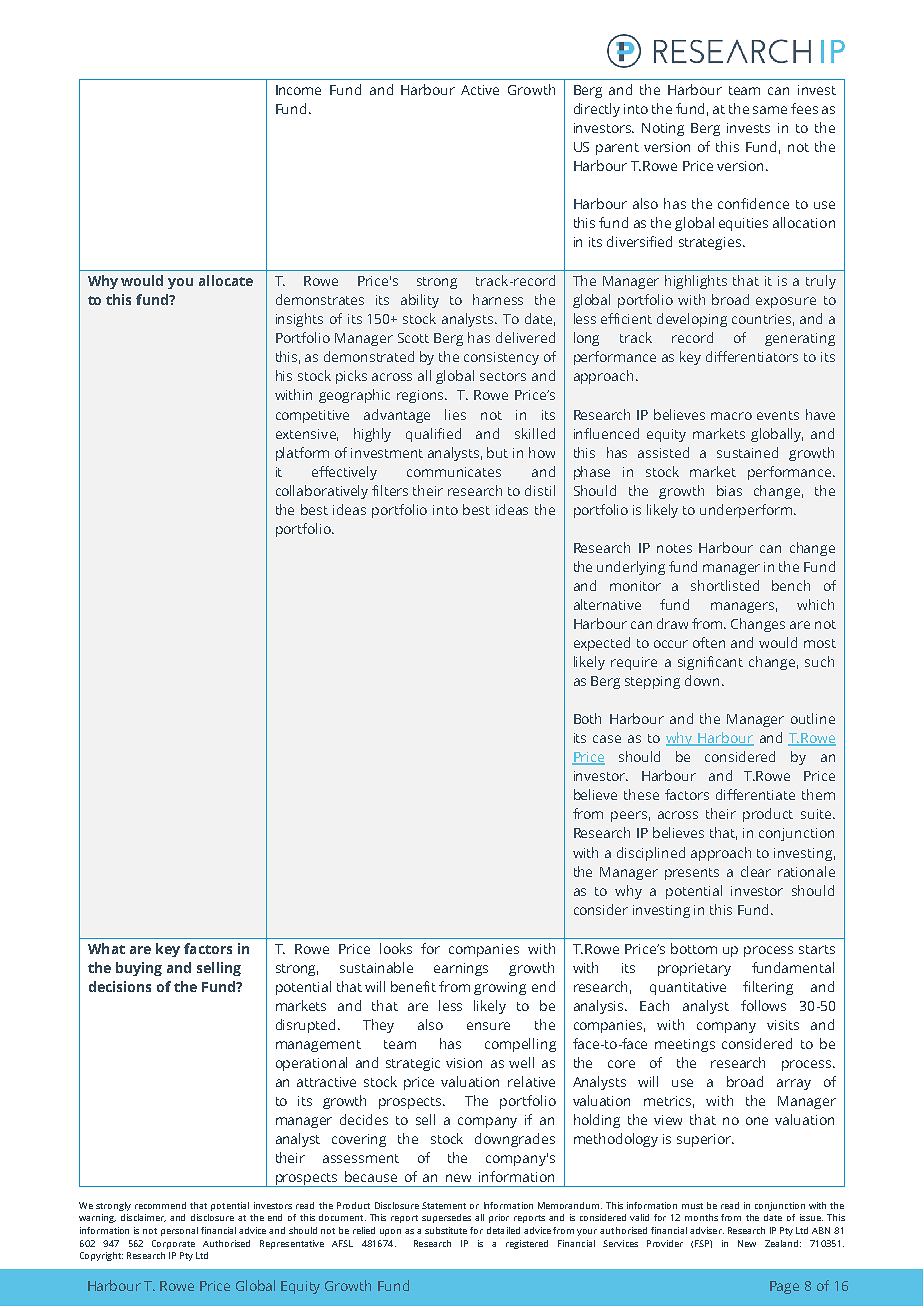 The width and height of the screenshot is (924, 1308). Describe the element at coordinates (322, 492) in the screenshot. I see `collaboratively` at that location.
